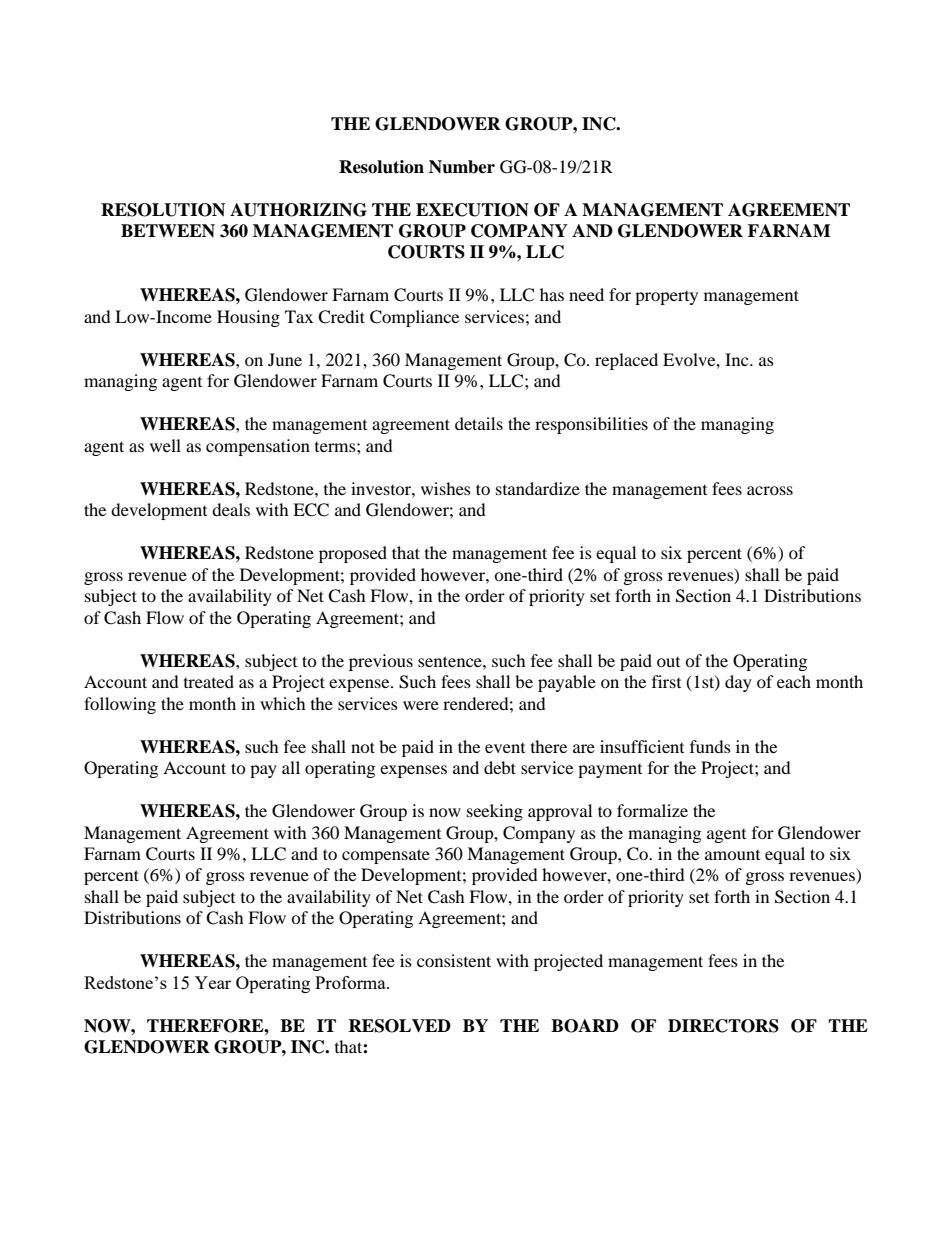 The width and height of the document is (952, 1233). What do you see at coordinates (451, 661) in the document?
I see `sentence` at bounding box center [451, 661].
